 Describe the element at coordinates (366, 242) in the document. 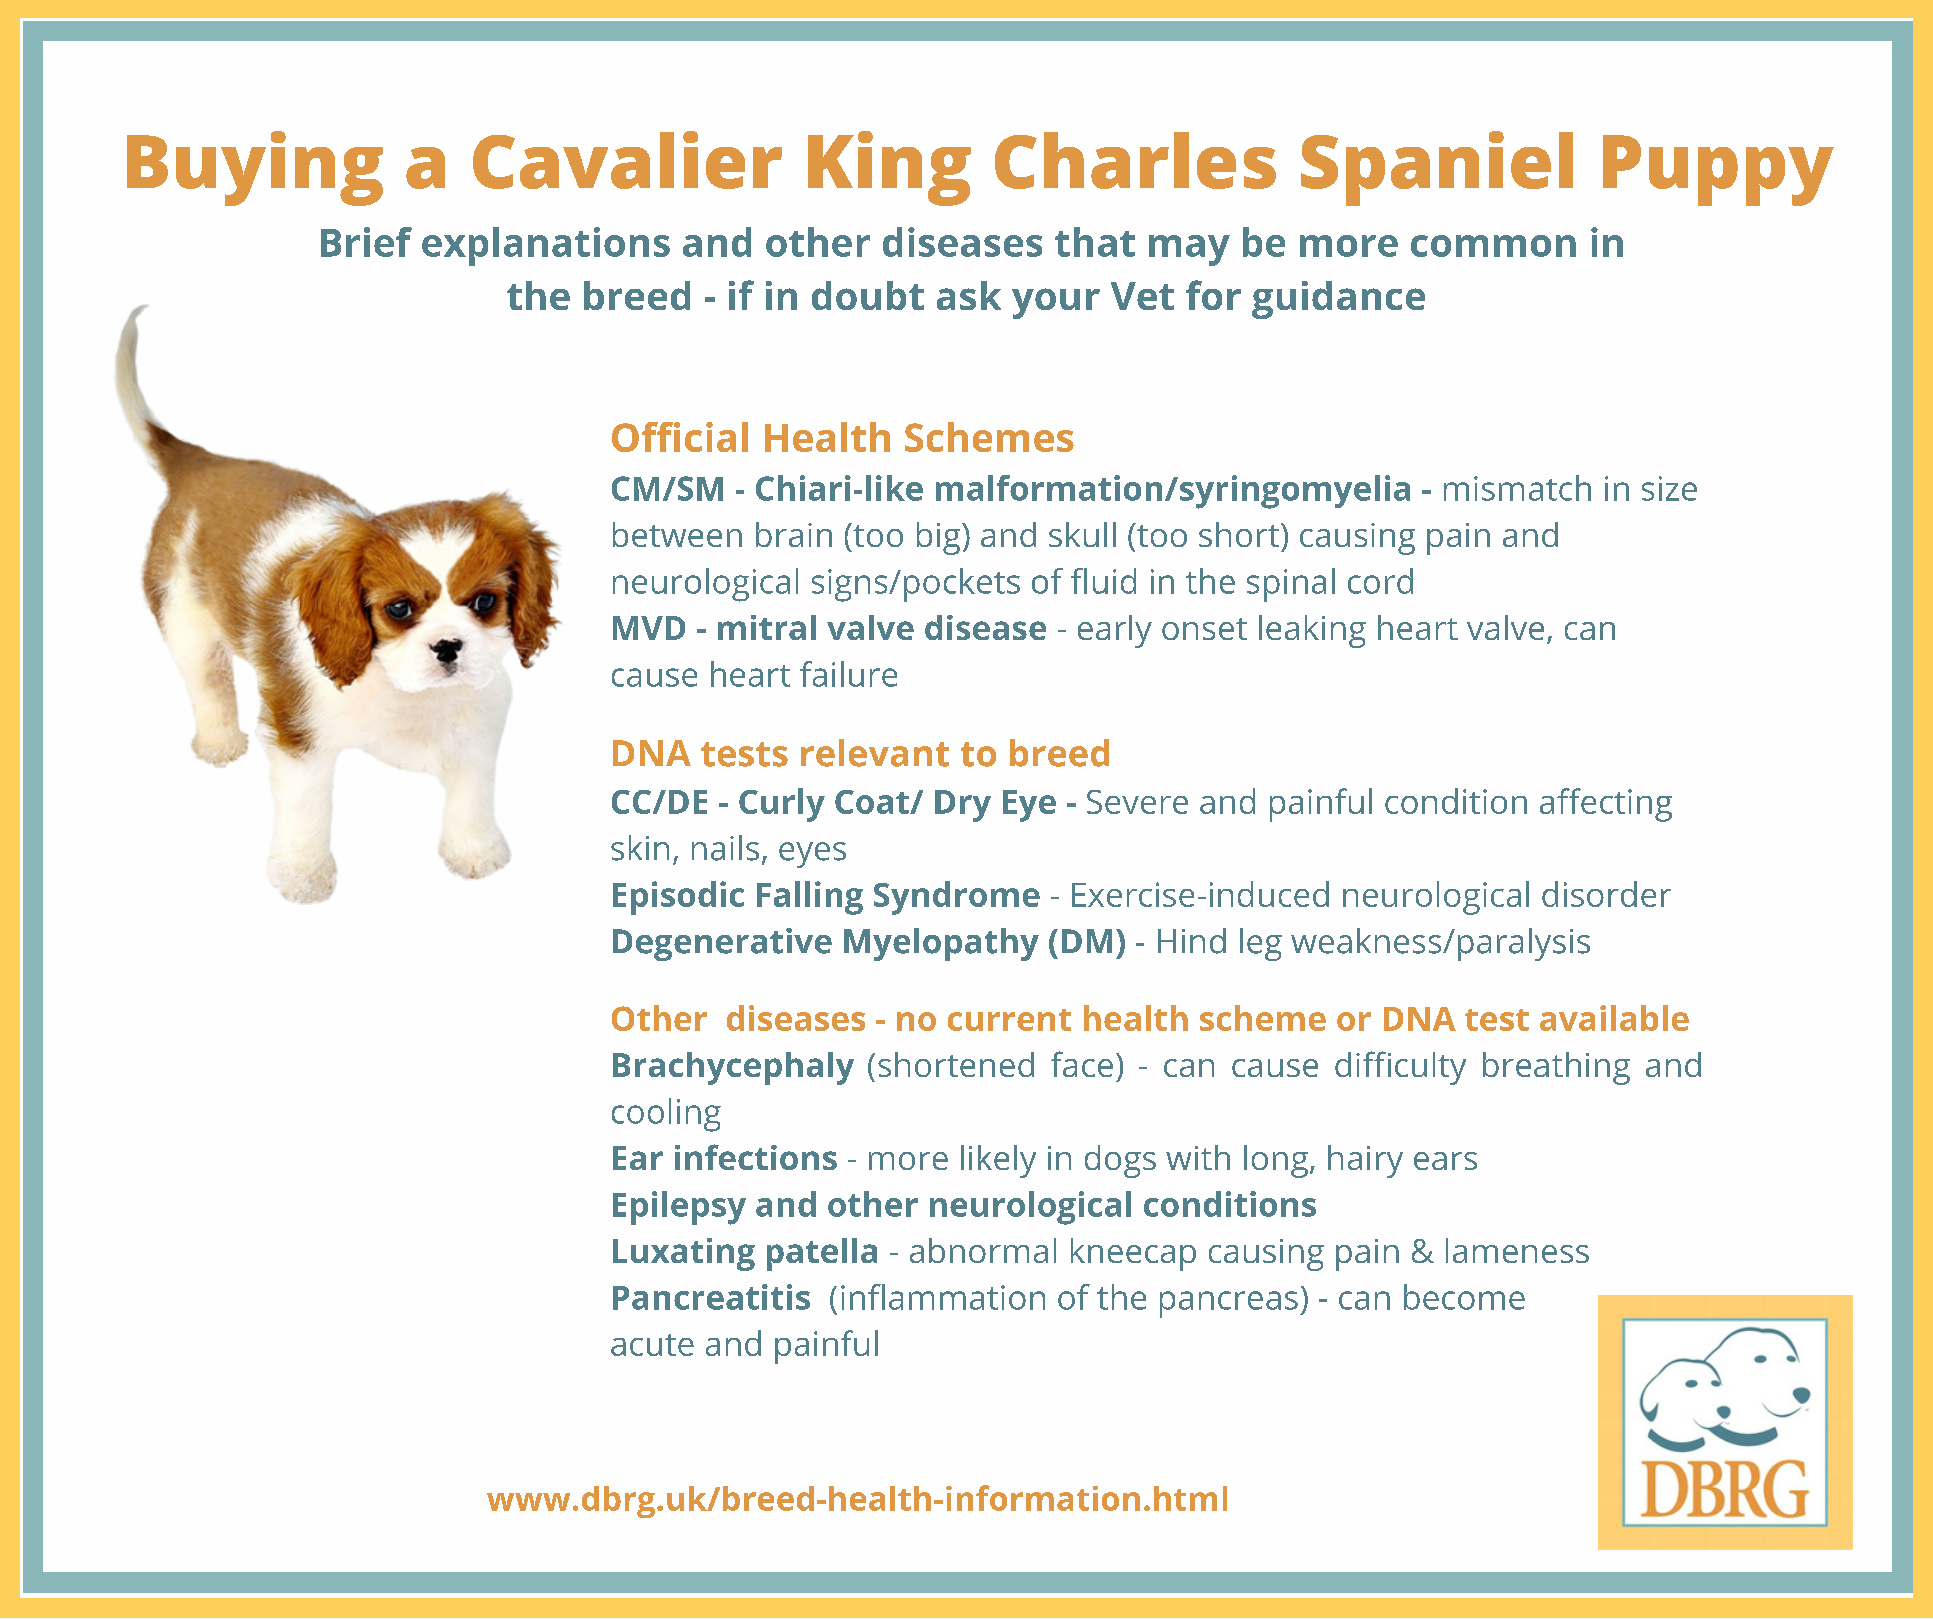

I see `Brief` at that location.
